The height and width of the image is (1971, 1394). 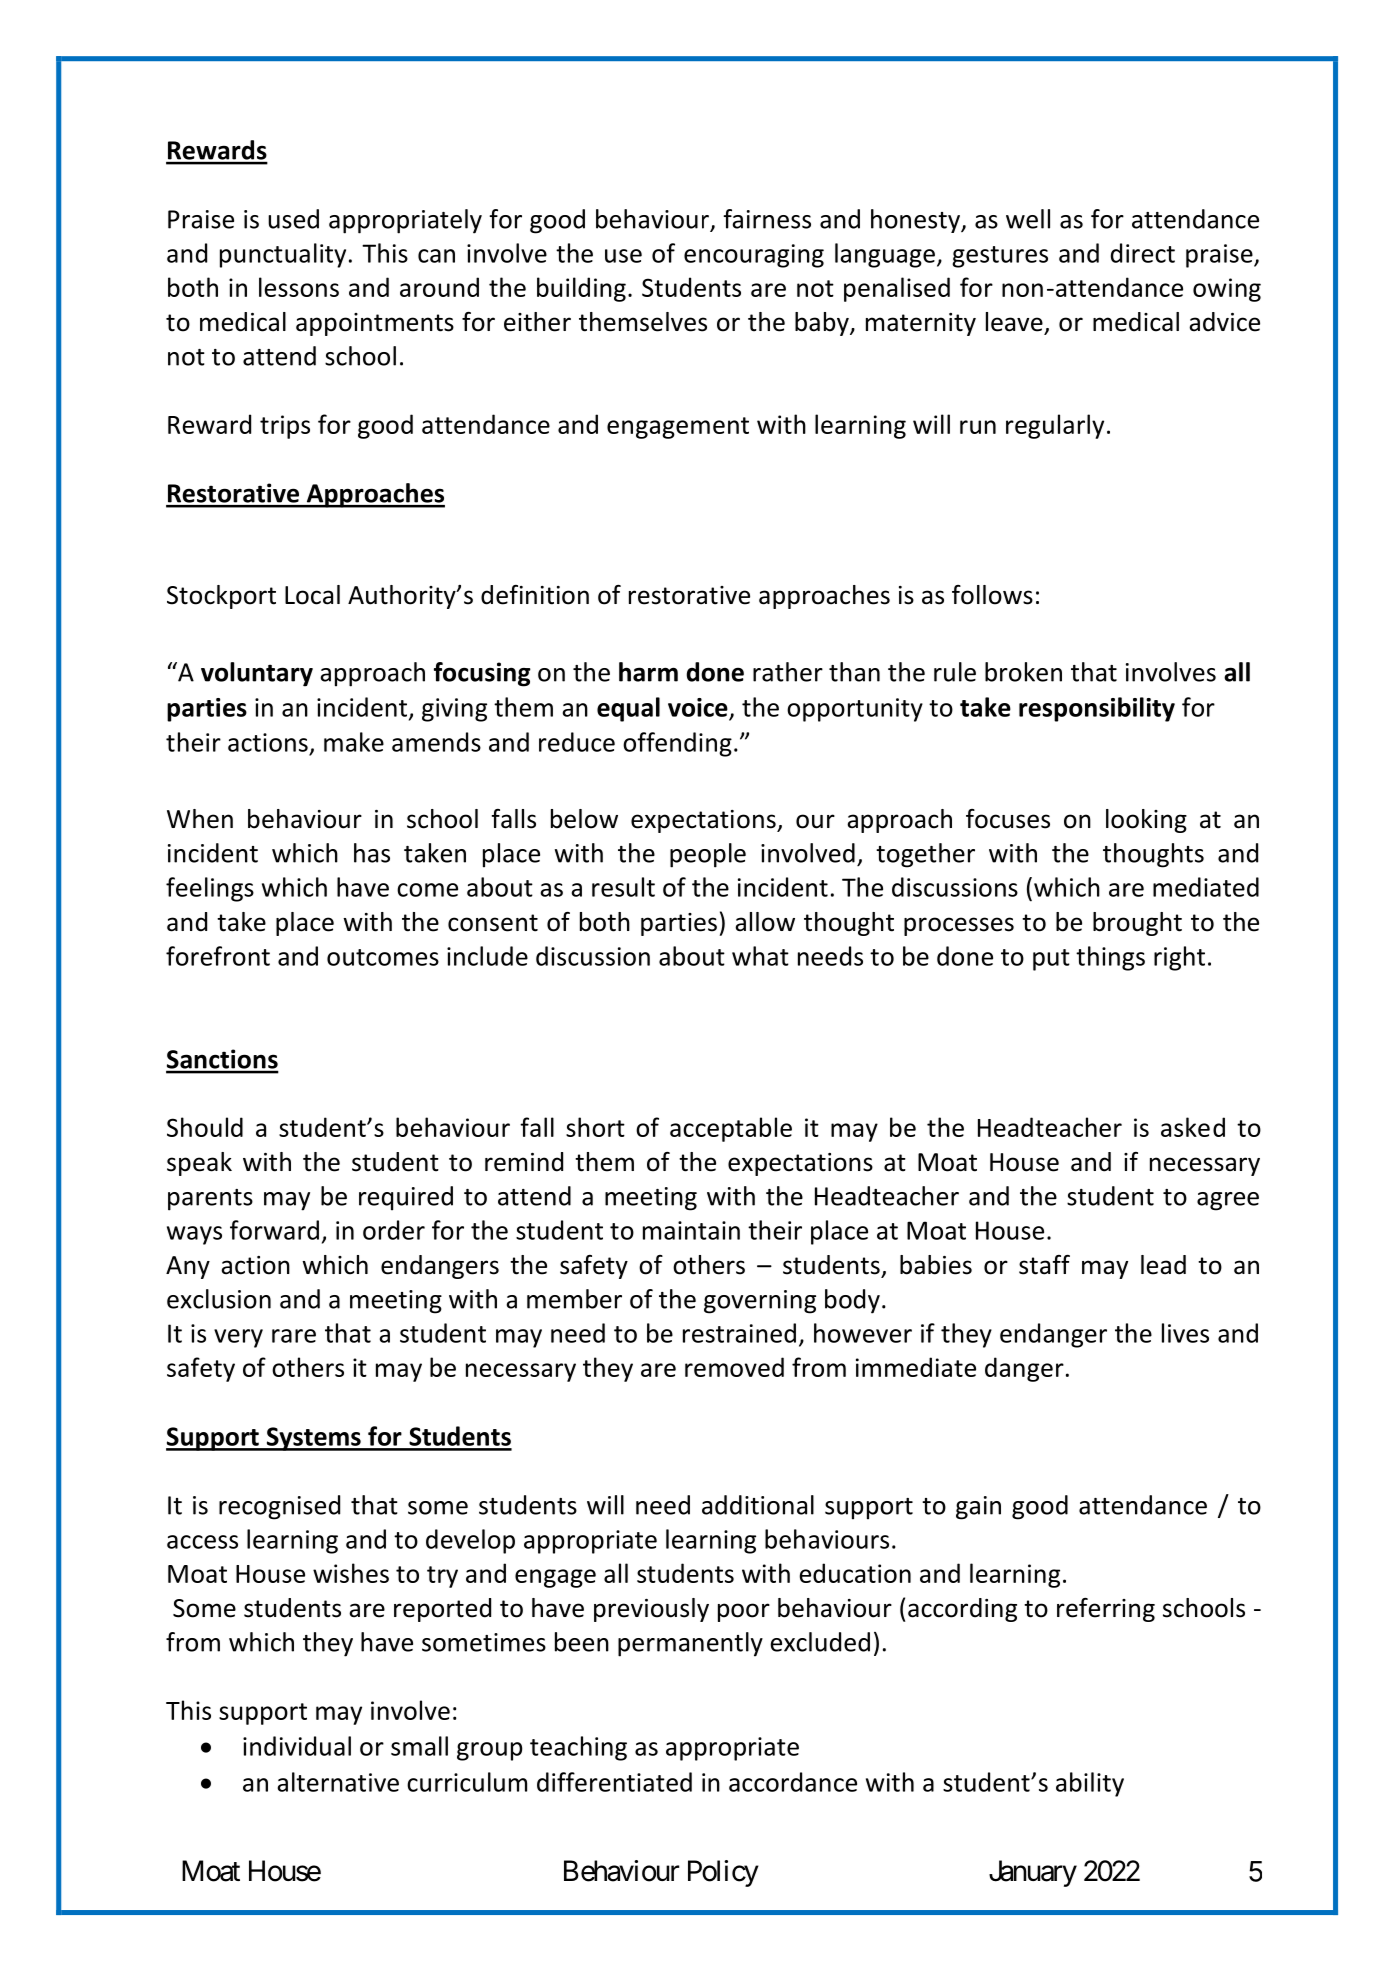 I want to click on things, so click(x=1110, y=958).
